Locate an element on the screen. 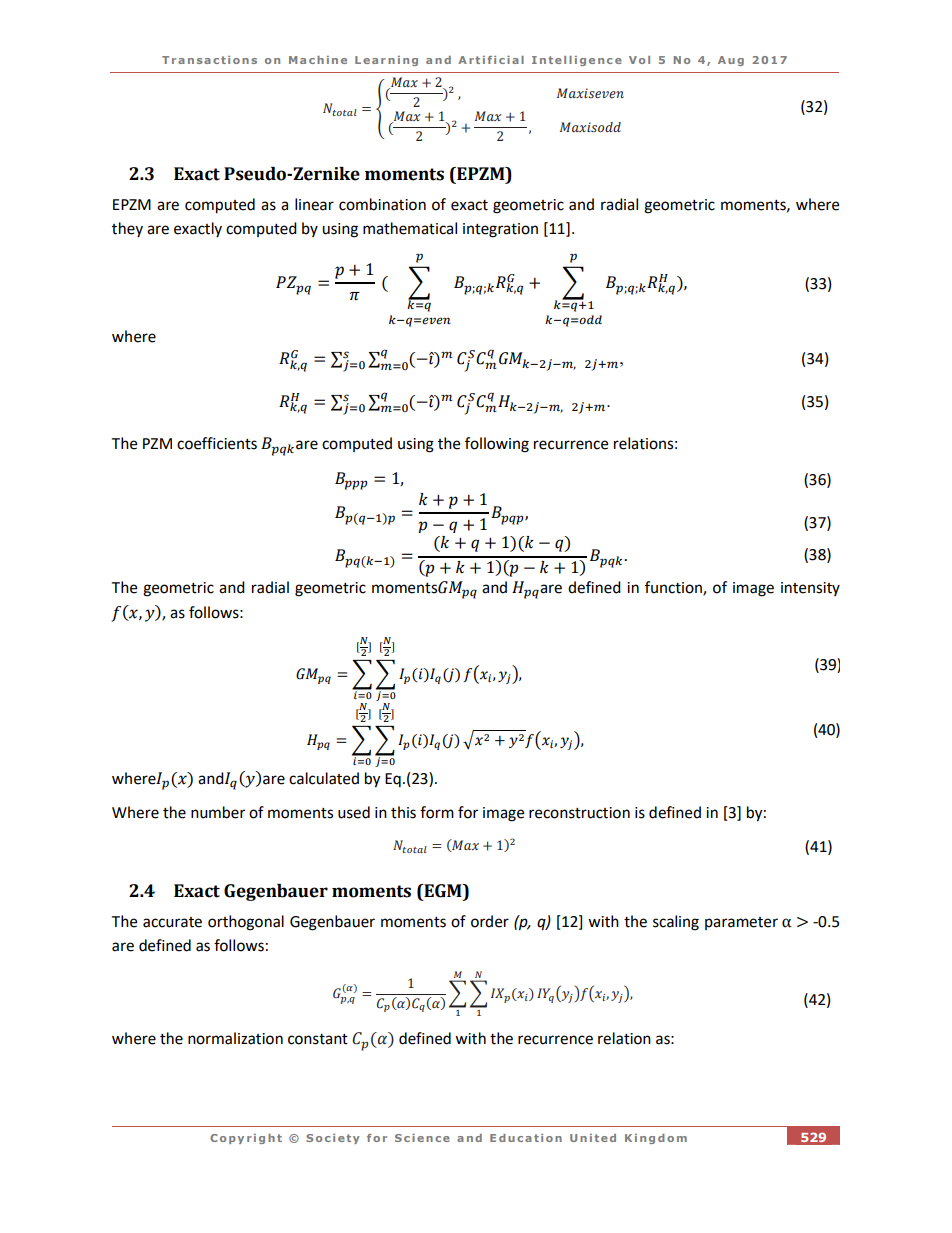  intensity is located at coordinates (810, 589).
